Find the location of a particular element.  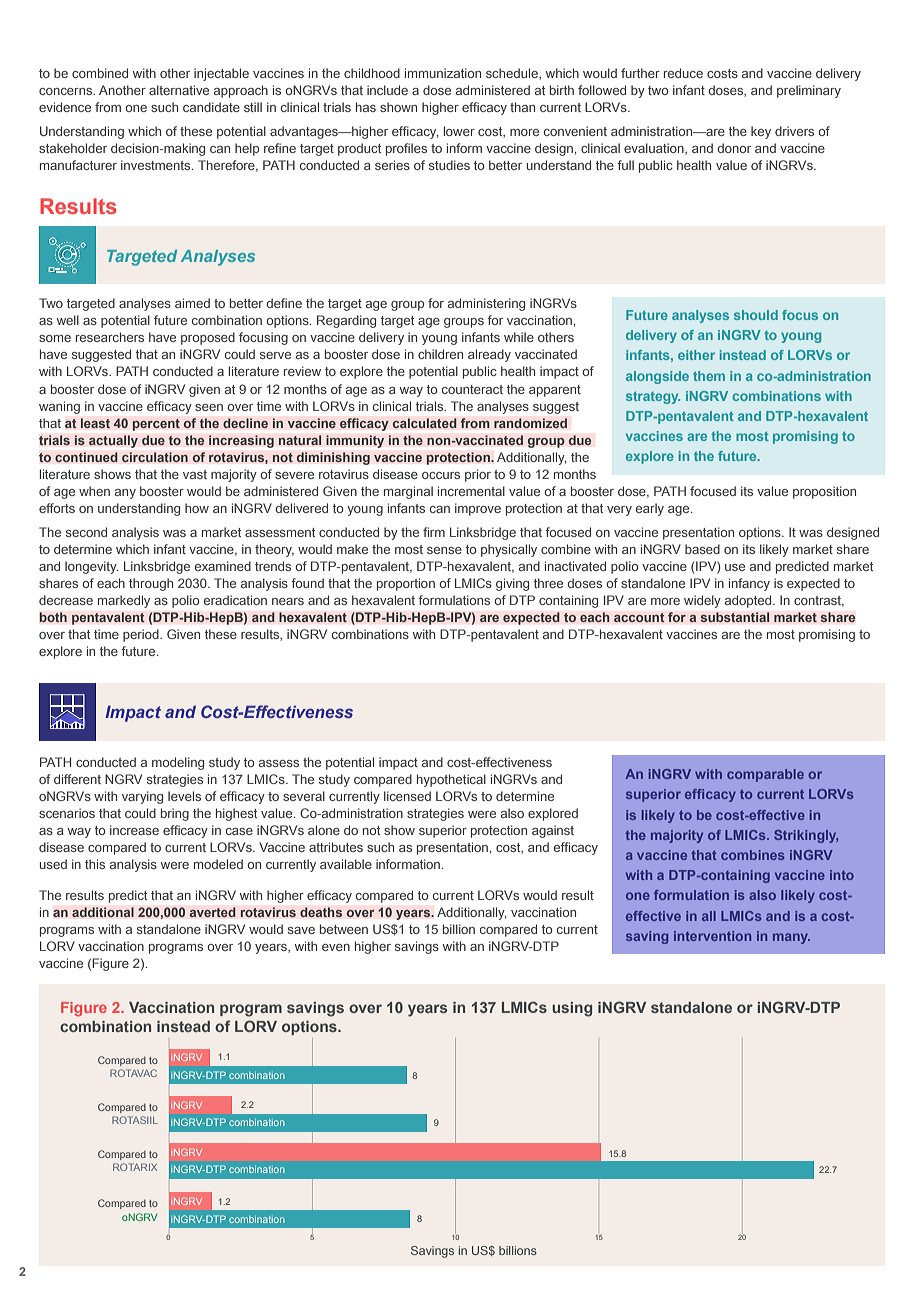

based is located at coordinates (702, 549).
